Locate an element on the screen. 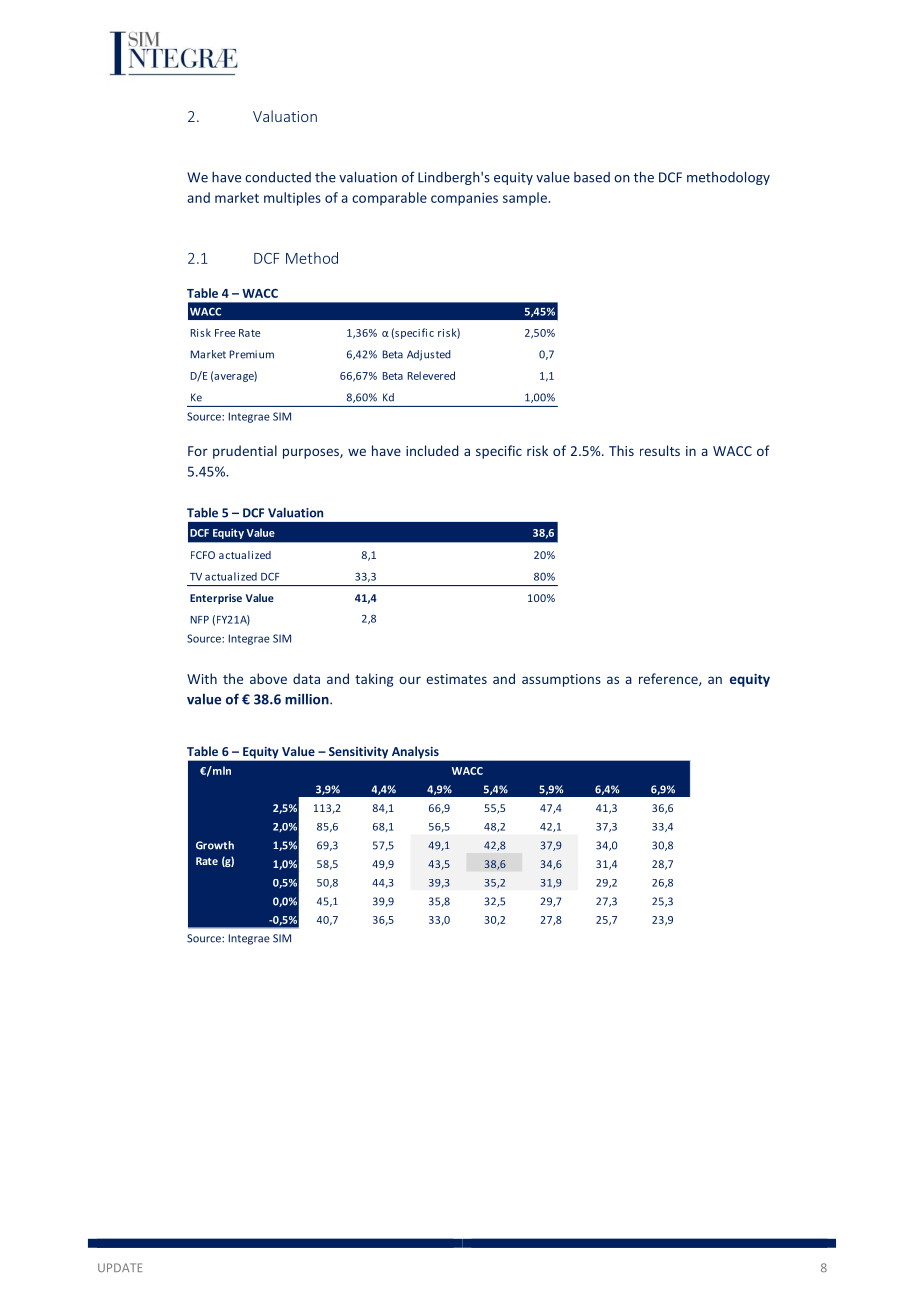 The image size is (924, 1308). conducted is located at coordinates (278, 177).
